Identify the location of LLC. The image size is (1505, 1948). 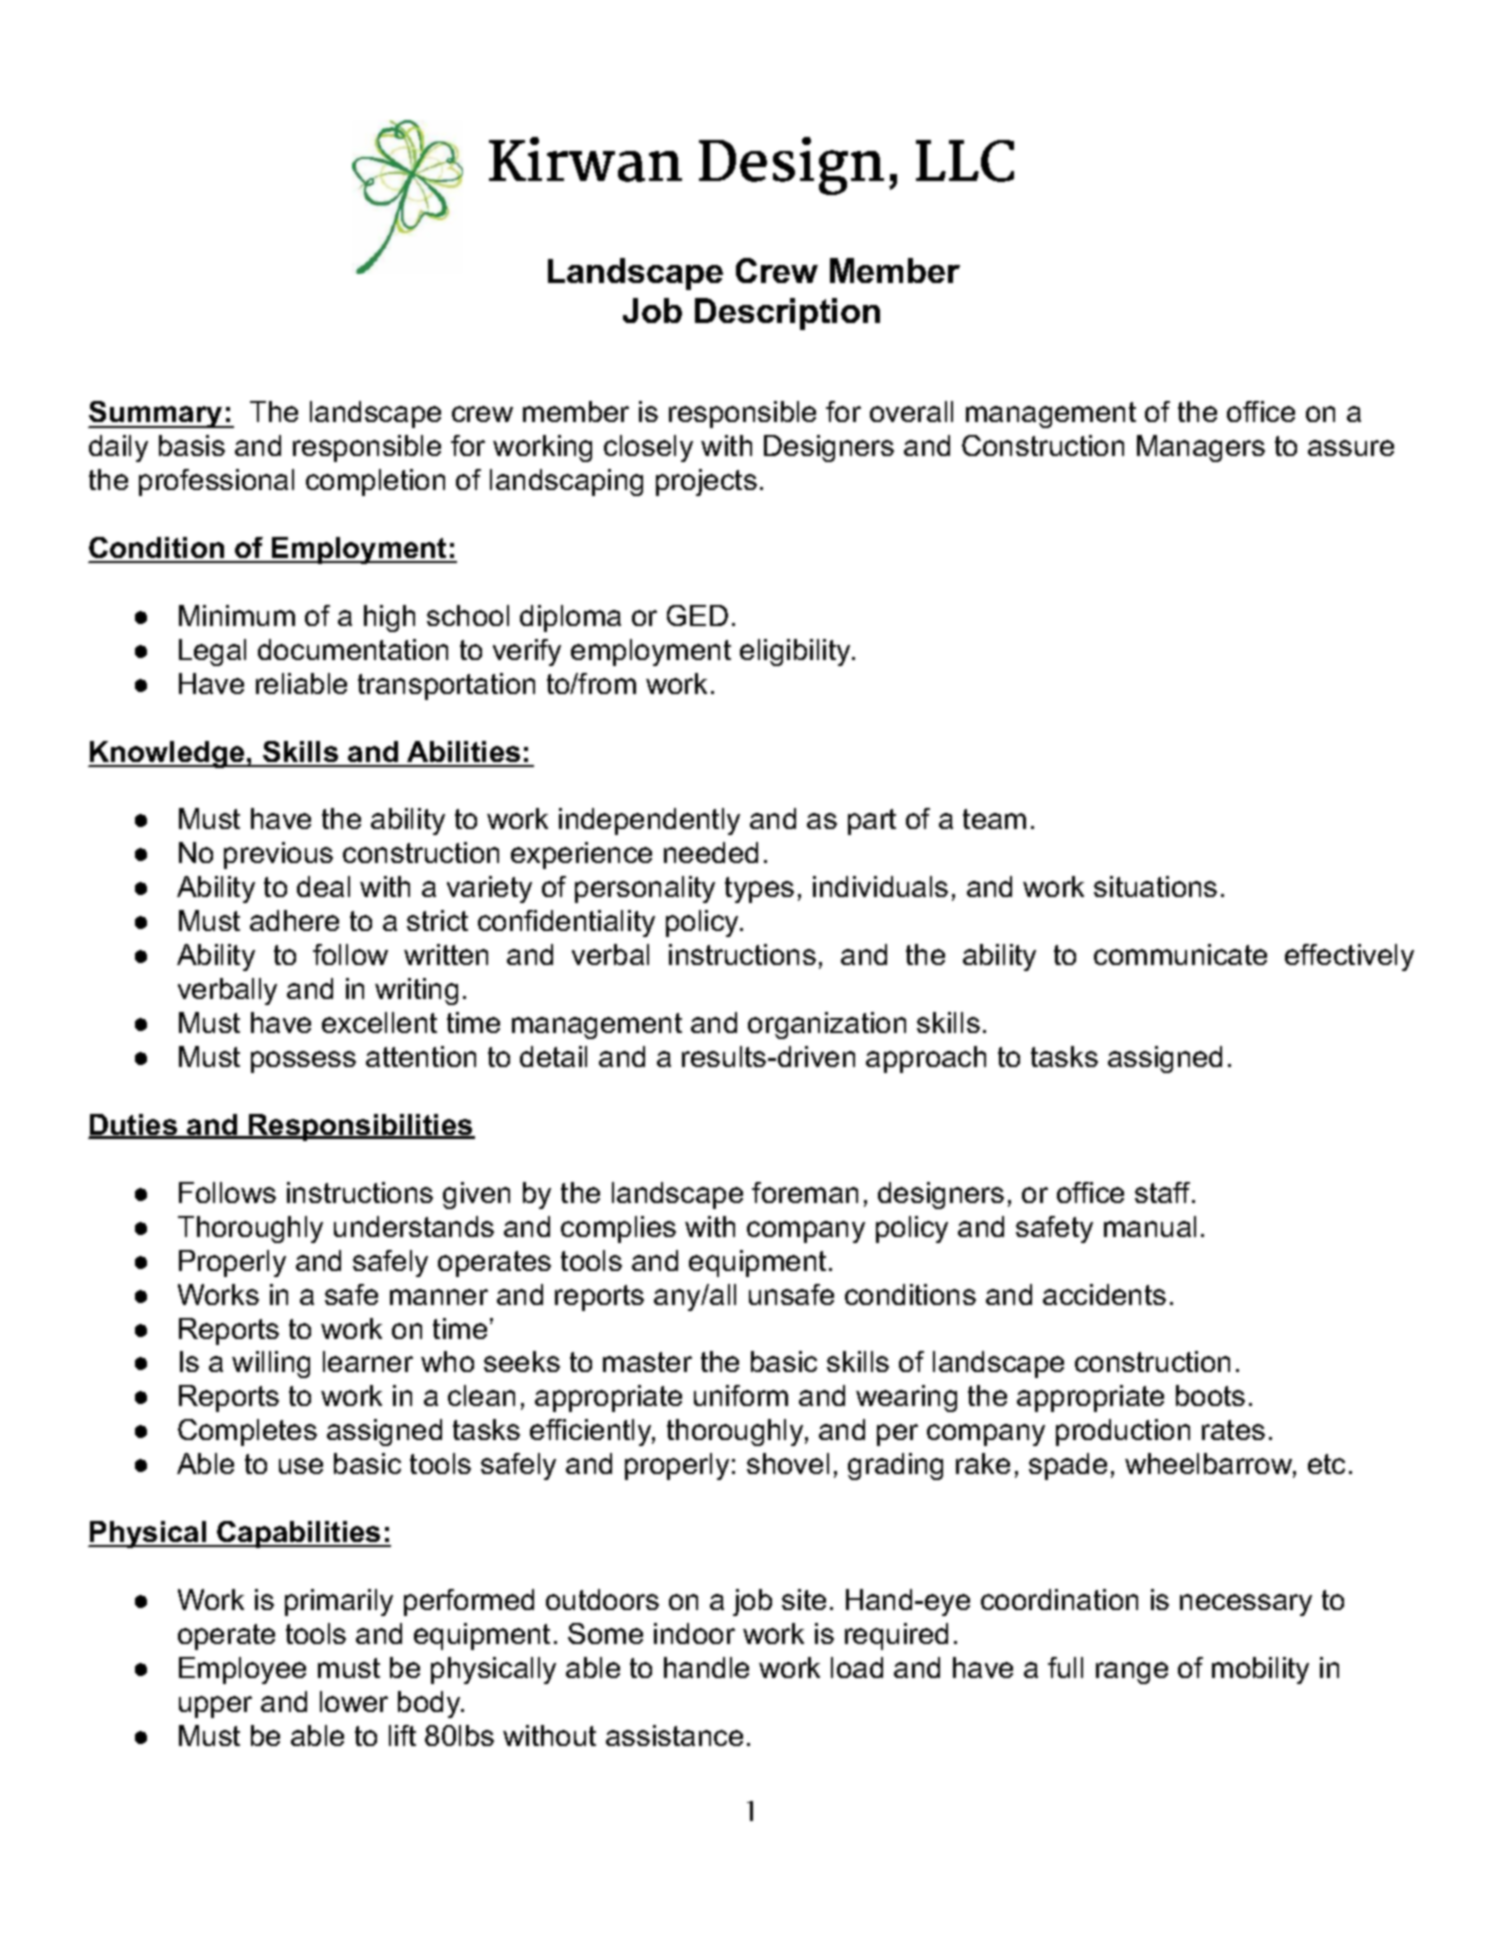
(965, 161).
